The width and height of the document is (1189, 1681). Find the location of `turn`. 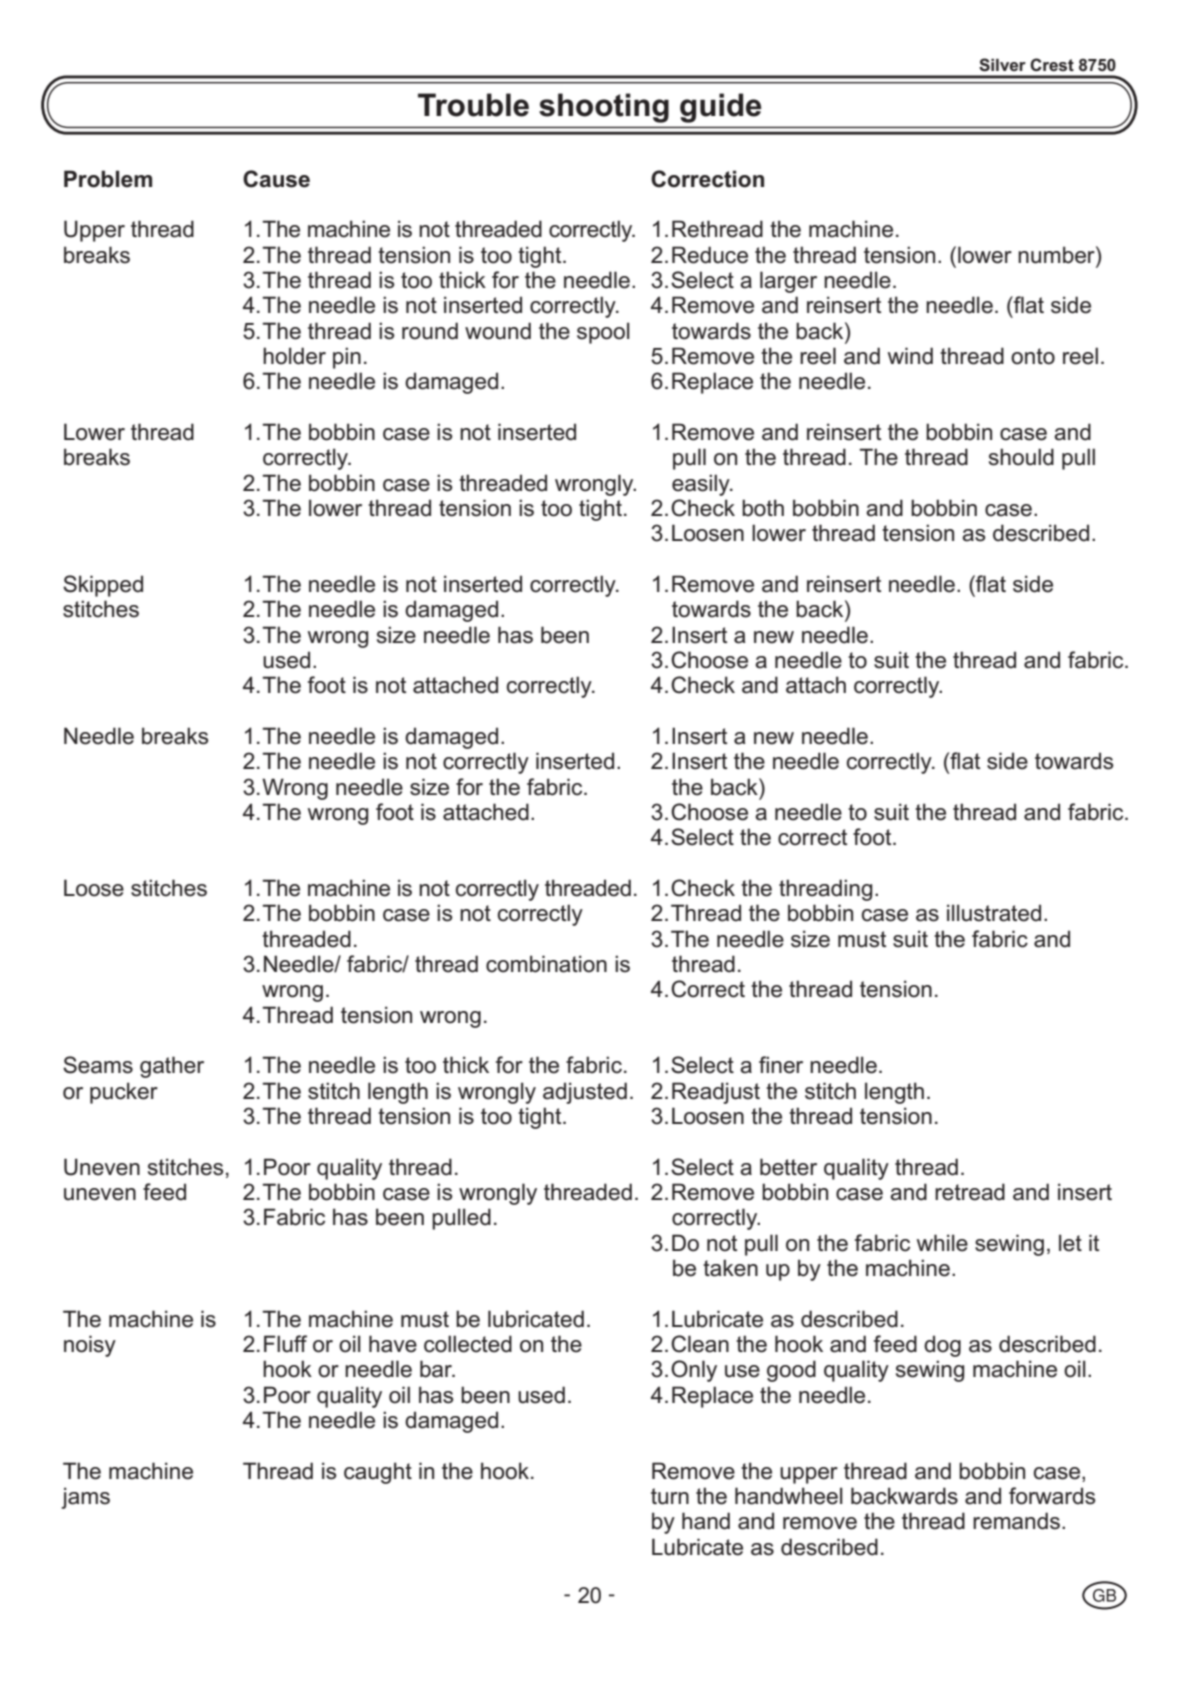

turn is located at coordinates (670, 1496).
